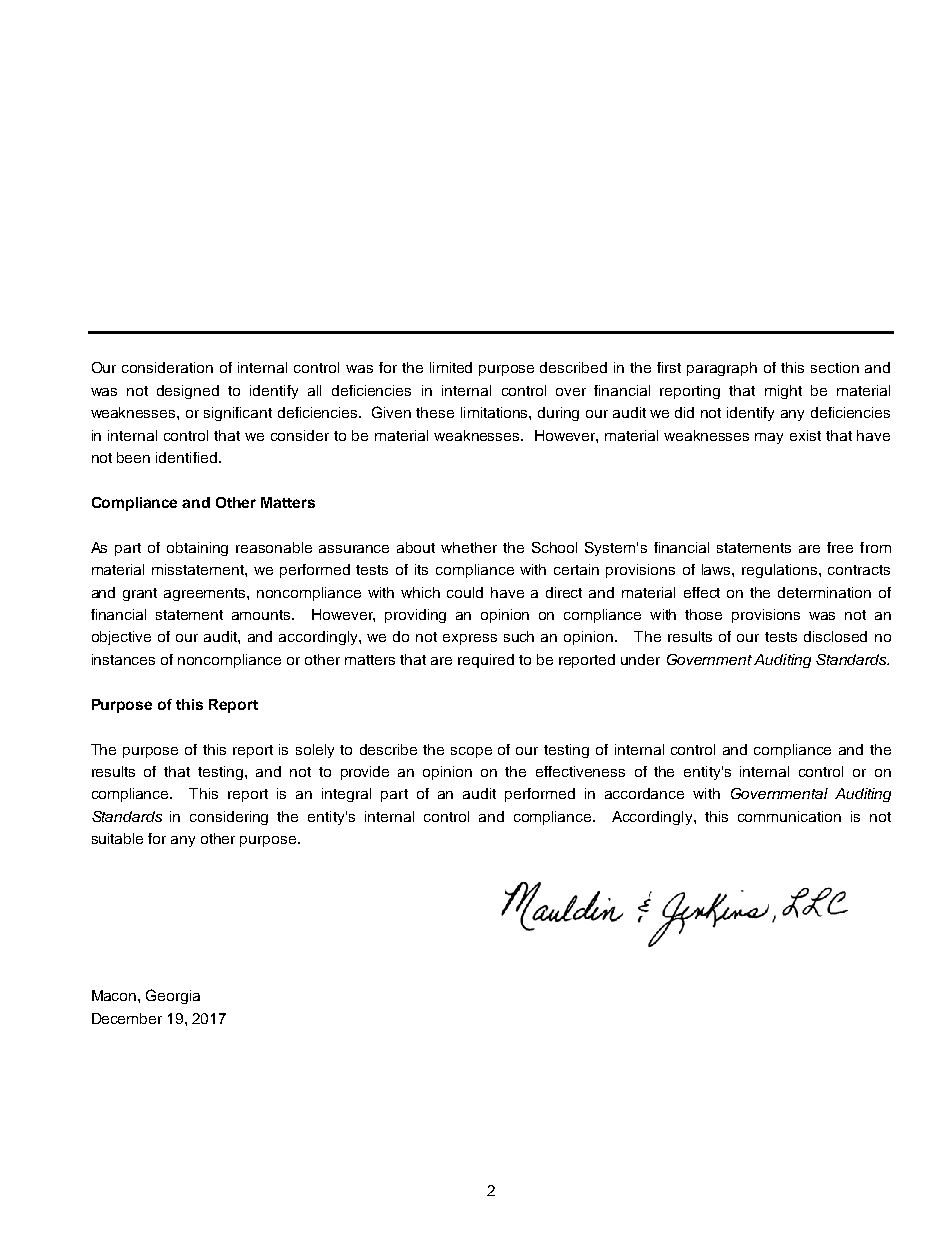  What do you see at coordinates (465, 592) in the screenshot?
I see `could` at bounding box center [465, 592].
